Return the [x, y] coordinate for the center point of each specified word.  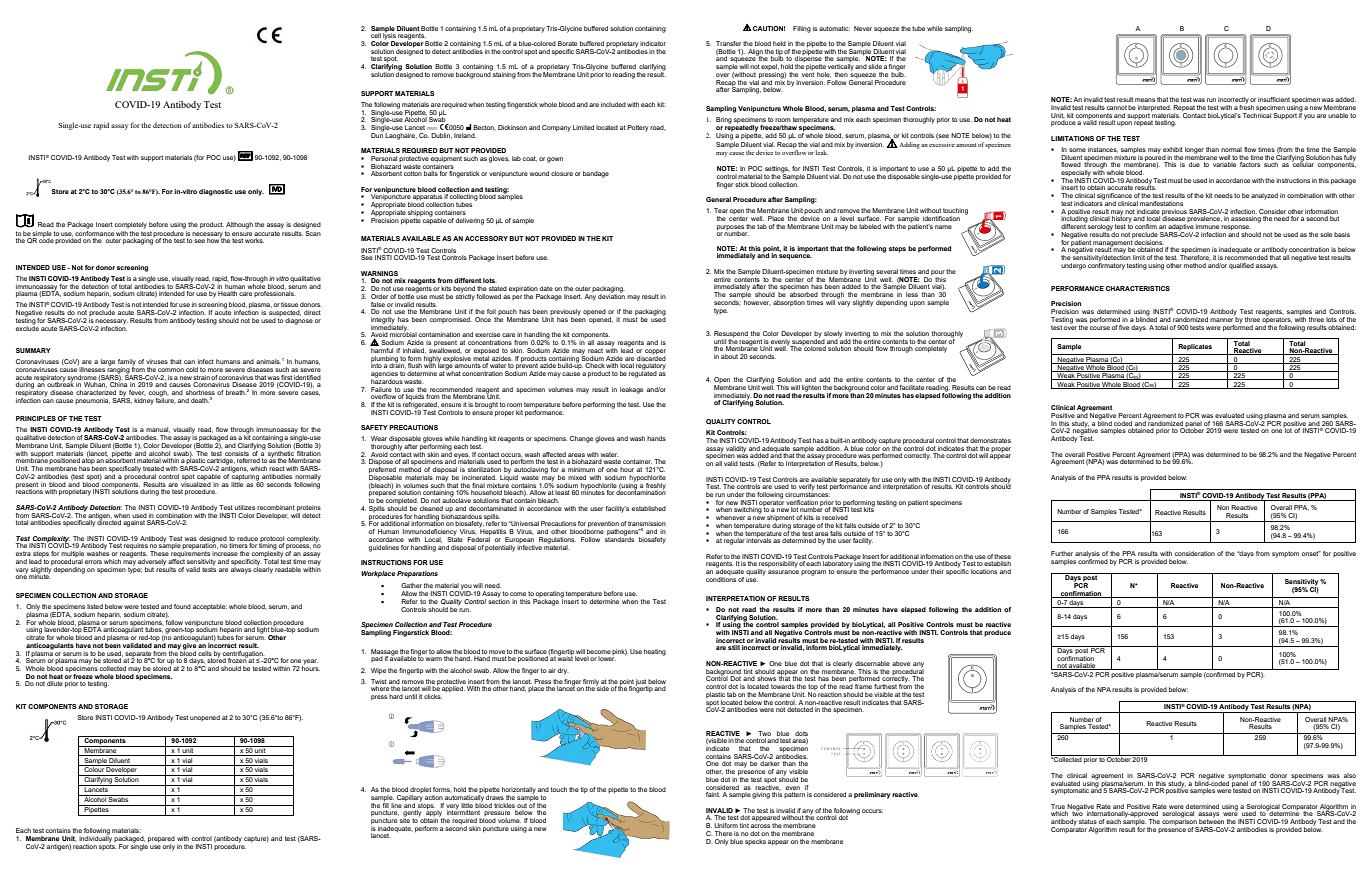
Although [239, 225]
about [729, 356]
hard [396, 696]
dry [563, 671]
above [901, 663]
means [1145, 100]
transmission [647, 525]
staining [503, 74]
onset [1311, 553]
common [171, 370]
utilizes [245, 507]
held [779, 43]
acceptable [210, 607]
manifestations [1161, 203]
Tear [722, 210]
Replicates [1195, 347]
